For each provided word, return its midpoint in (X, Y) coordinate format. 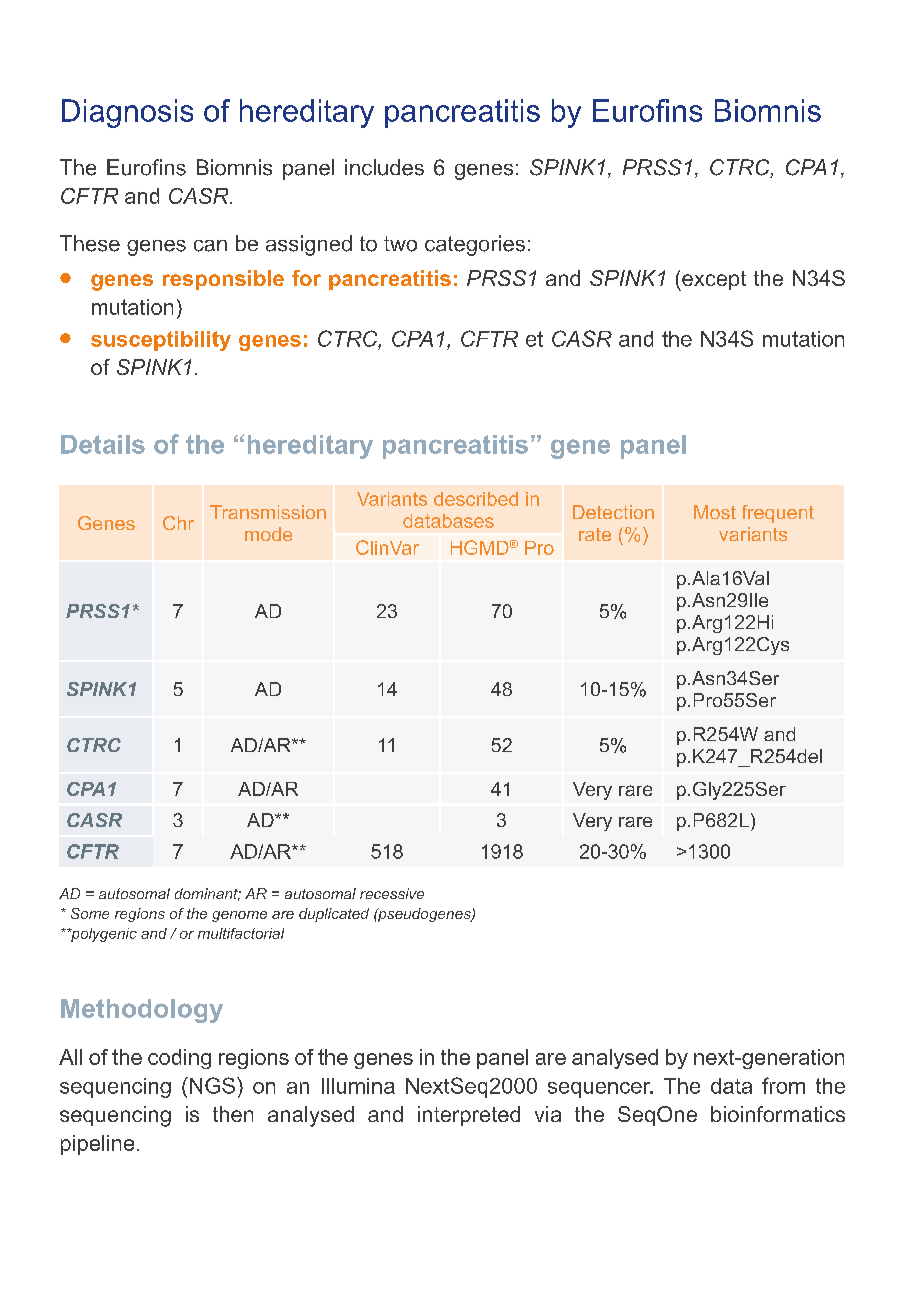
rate (595, 534)
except (713, 281)
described (476, 499)
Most (715, 512)
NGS (212, 1085)
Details (103, 444)
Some (90, 913)
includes (384, 167)
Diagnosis (127, 113)
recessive (392, 893)
